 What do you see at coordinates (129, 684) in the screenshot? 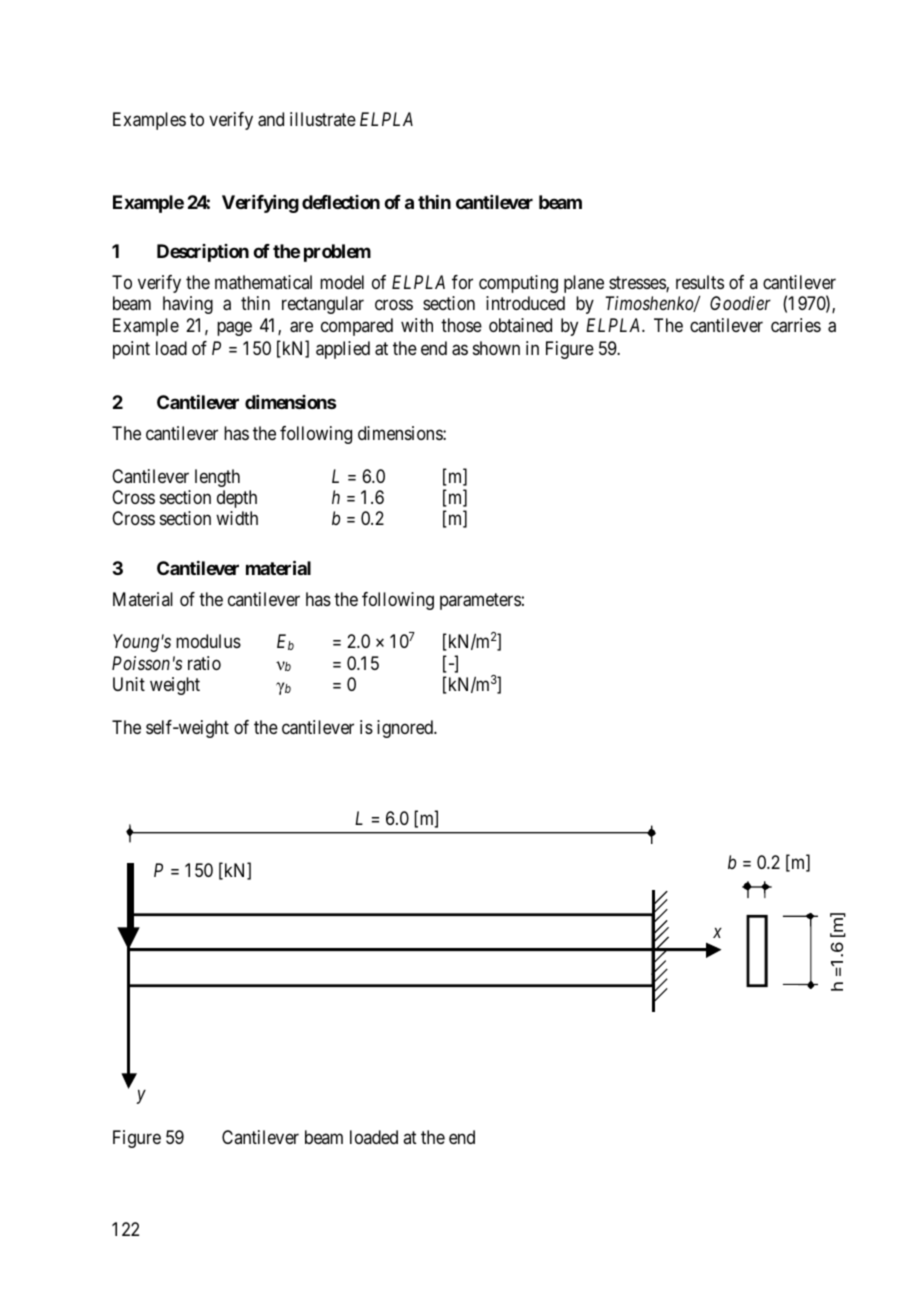
I see `Unit` at bounding box center [129, 684].
